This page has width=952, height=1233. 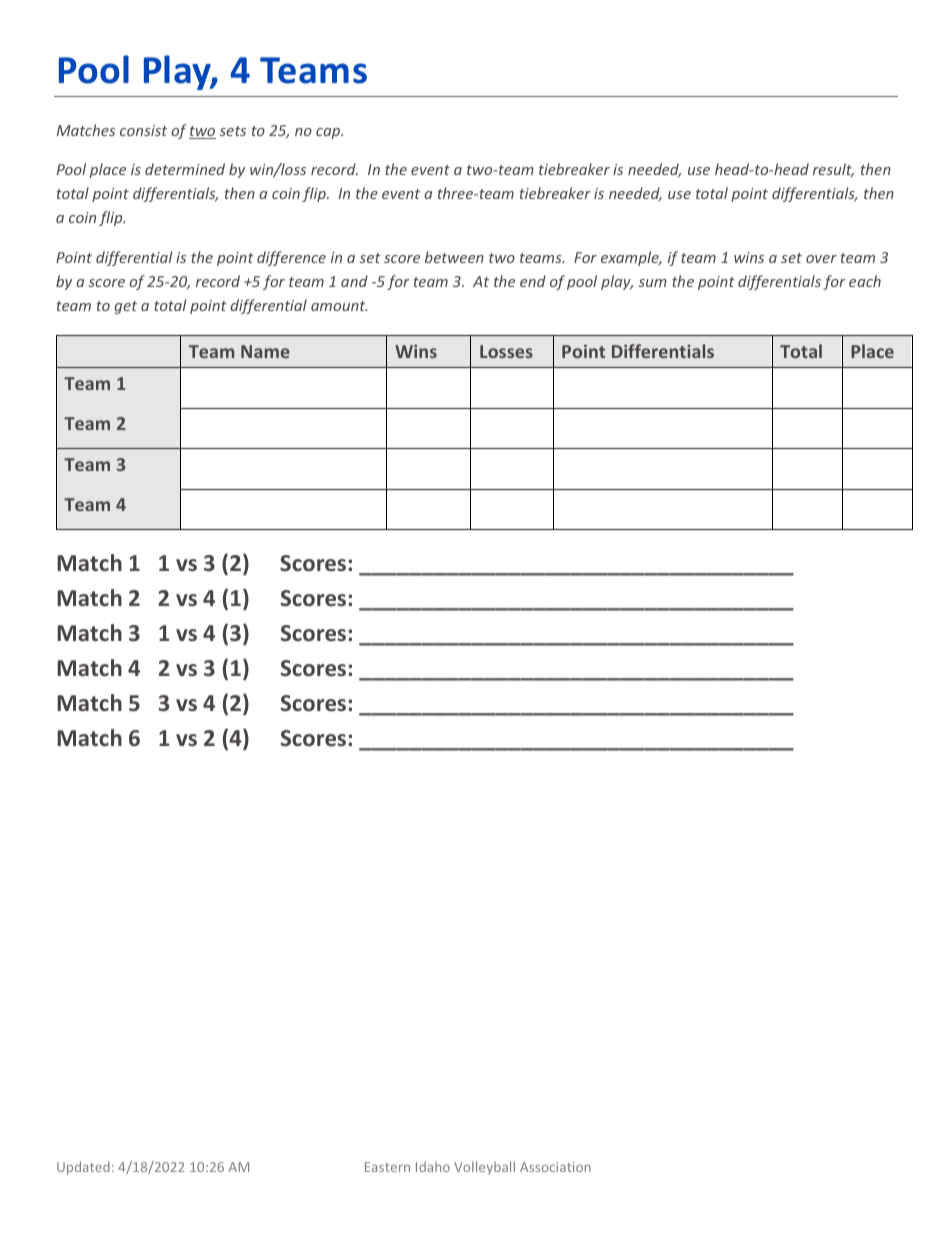 What do you see at coordinates (83, 1168) in the page?
I see `Updated` at bounding box center [83, 1168].
